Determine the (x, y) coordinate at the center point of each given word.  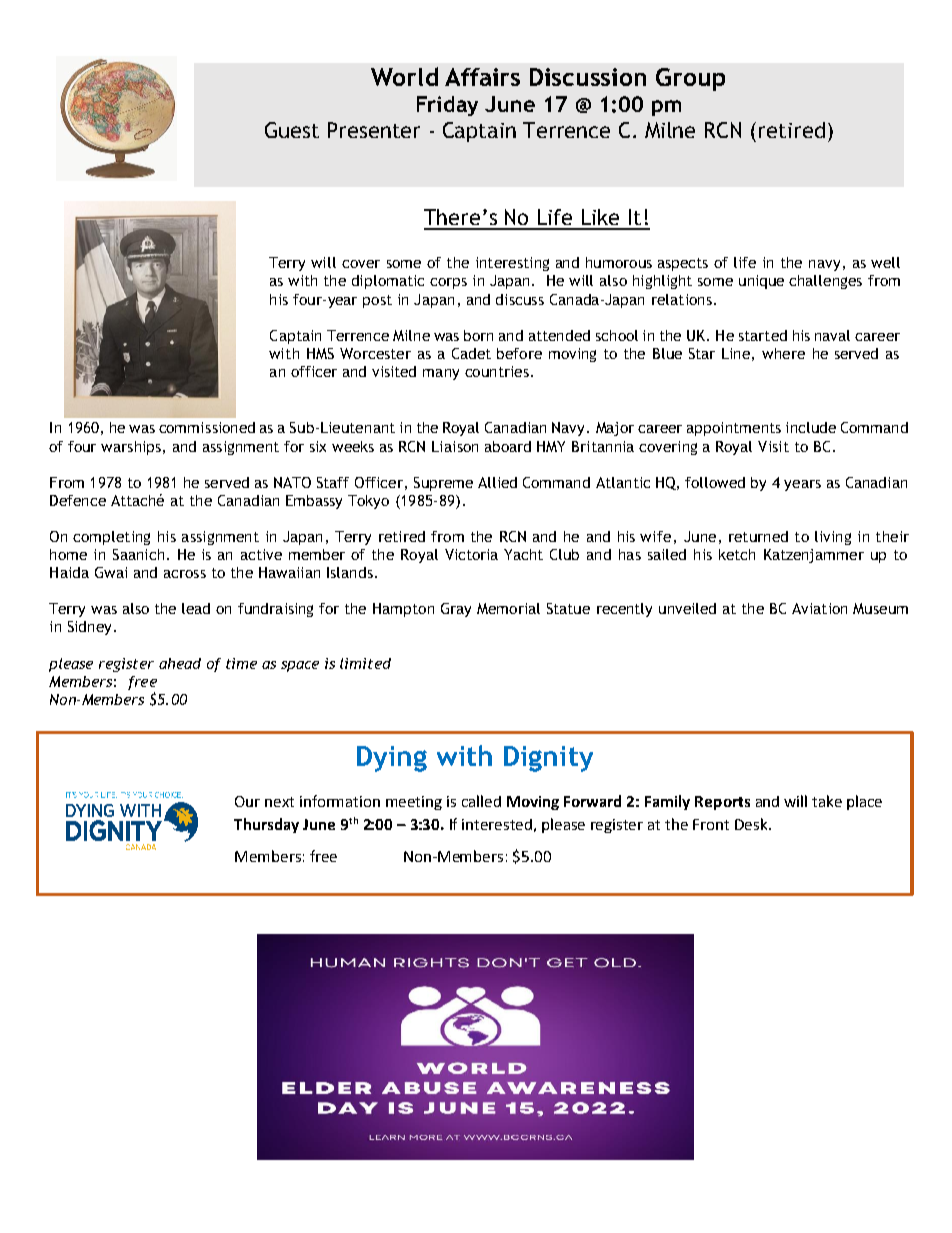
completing (111, 538)
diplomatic (388, 282)
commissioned (207, 427)
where (783, 353)
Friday (447, 106)
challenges (825, 282)
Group (690, 79)
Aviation (819, 608)
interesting (512, 264)
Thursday (266, 825)
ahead (180, 663)
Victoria (471, 554)
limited (365, 663)
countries (497, 371)
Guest (292, 130)
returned (758, 536)
